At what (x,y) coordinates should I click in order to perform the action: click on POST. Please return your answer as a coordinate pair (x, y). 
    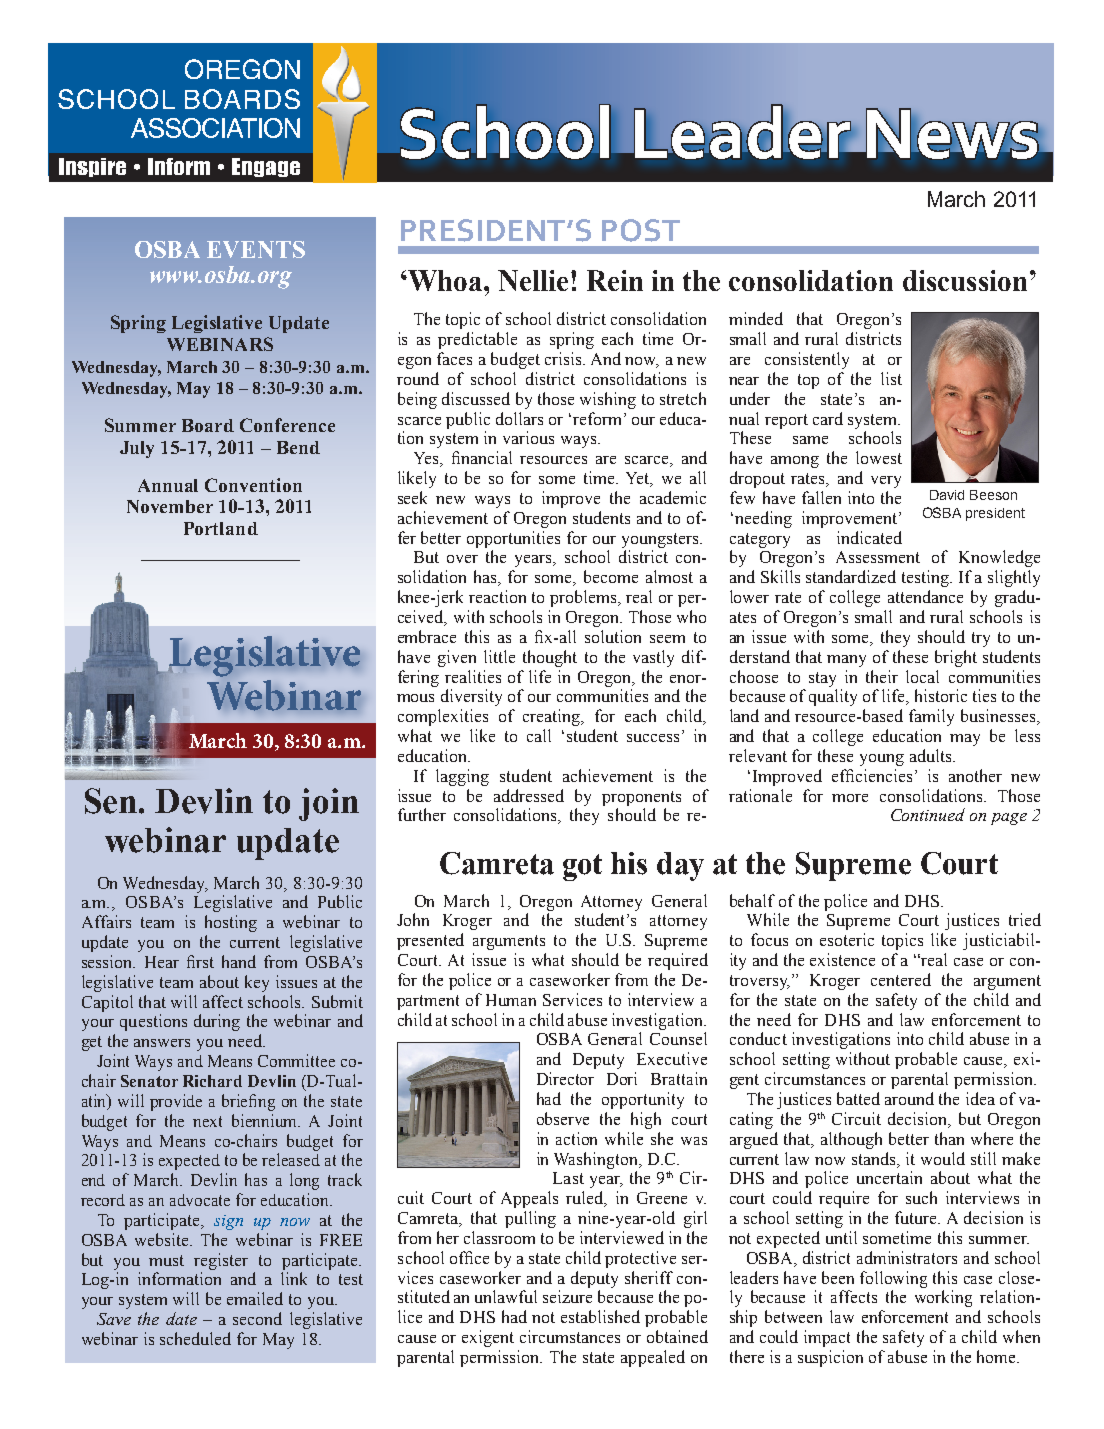
    Looking at the image, I should click on (641, 230).
